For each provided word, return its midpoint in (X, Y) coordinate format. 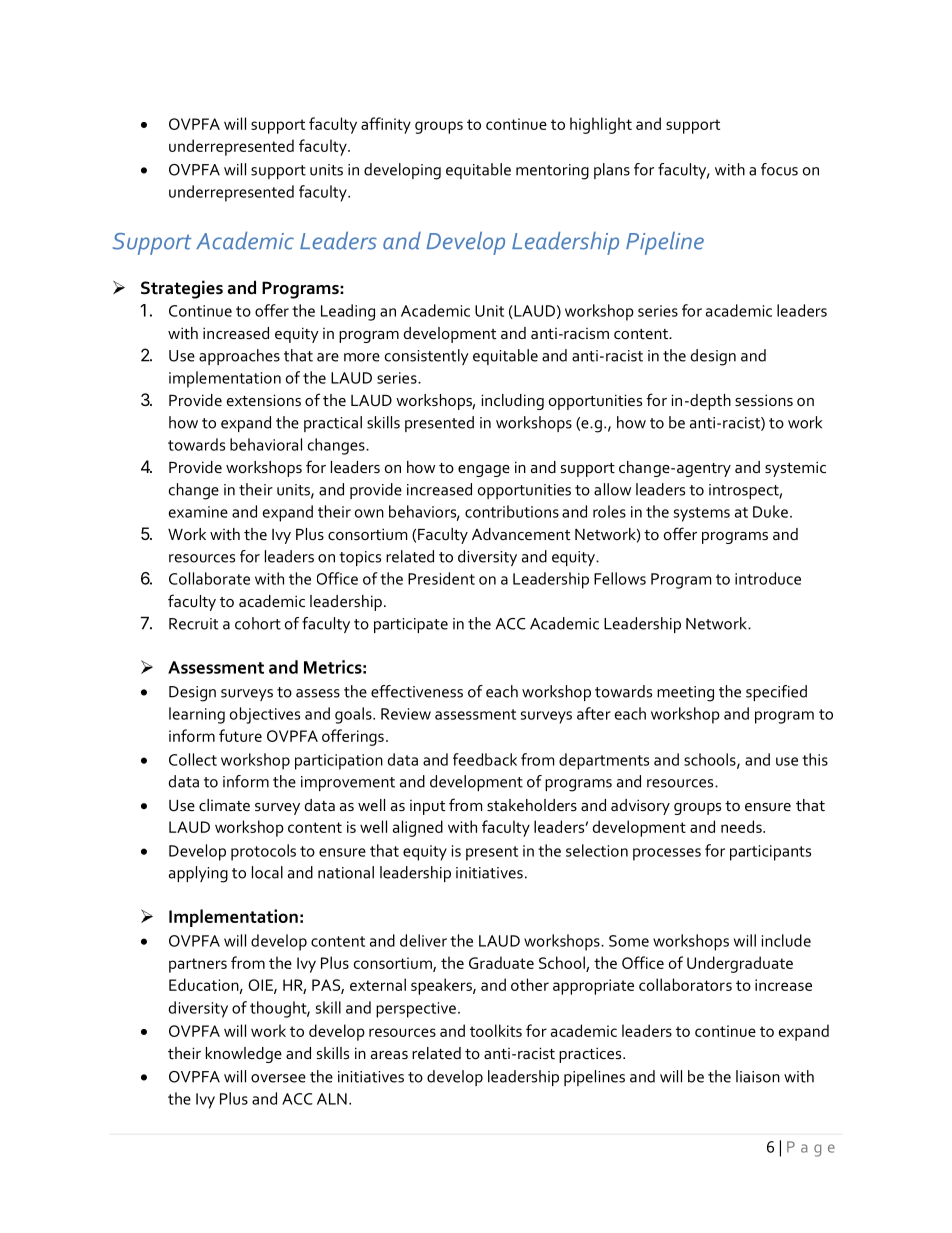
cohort (258, 623)
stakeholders (532, 805)
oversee (278, 1078)
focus (779, 169)
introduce (768, 578)
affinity (386, 125)
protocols (263, 852)
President (441, 578)
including (512, 402)
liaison (758, 1076)
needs (742, 826)
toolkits (496, 1030)
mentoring (552, 172)
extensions (264, 400)
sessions (764, 400)
